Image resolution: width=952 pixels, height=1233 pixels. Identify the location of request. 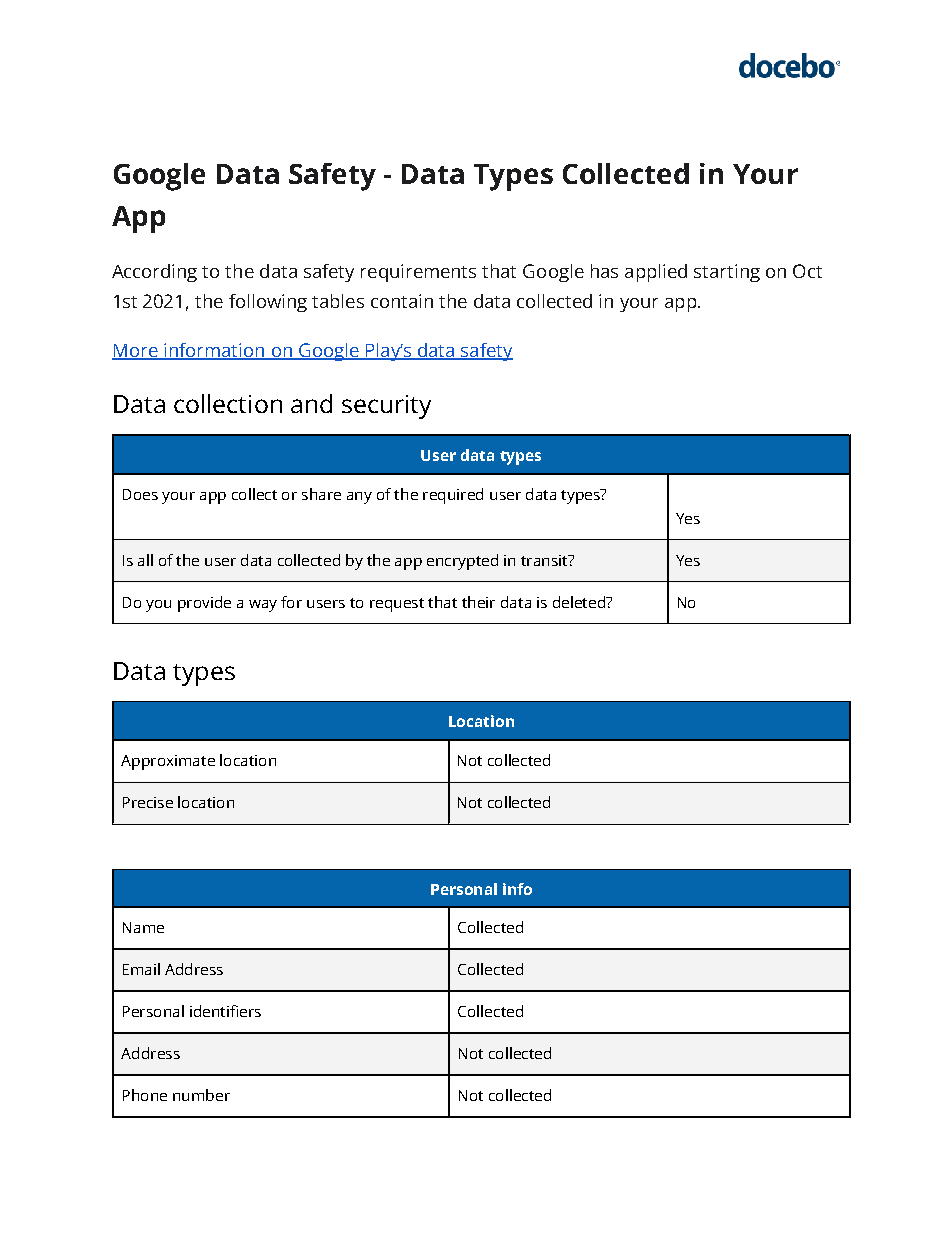
(397, 605).
